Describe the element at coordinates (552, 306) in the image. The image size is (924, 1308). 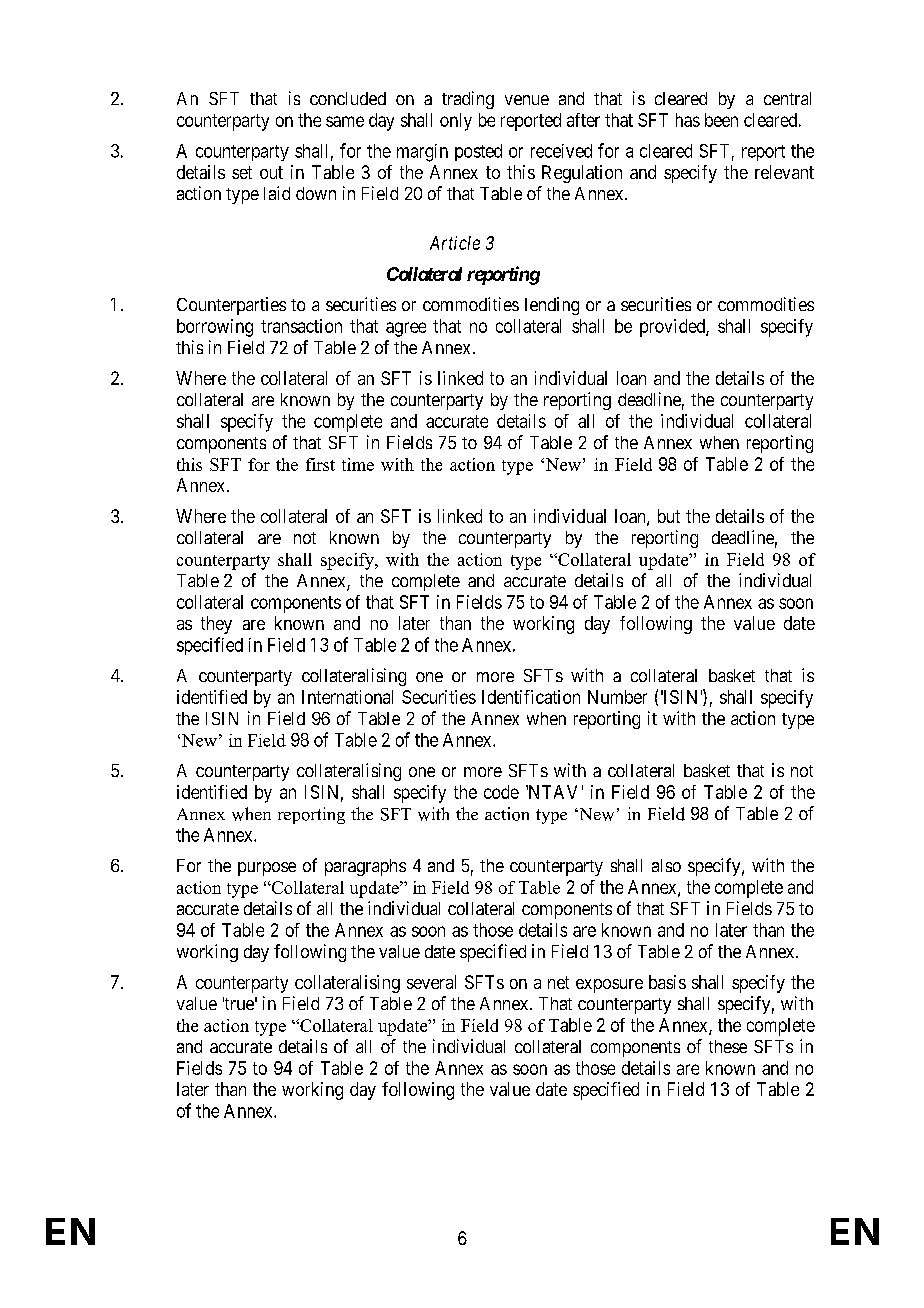
I see `lending` at that location.
